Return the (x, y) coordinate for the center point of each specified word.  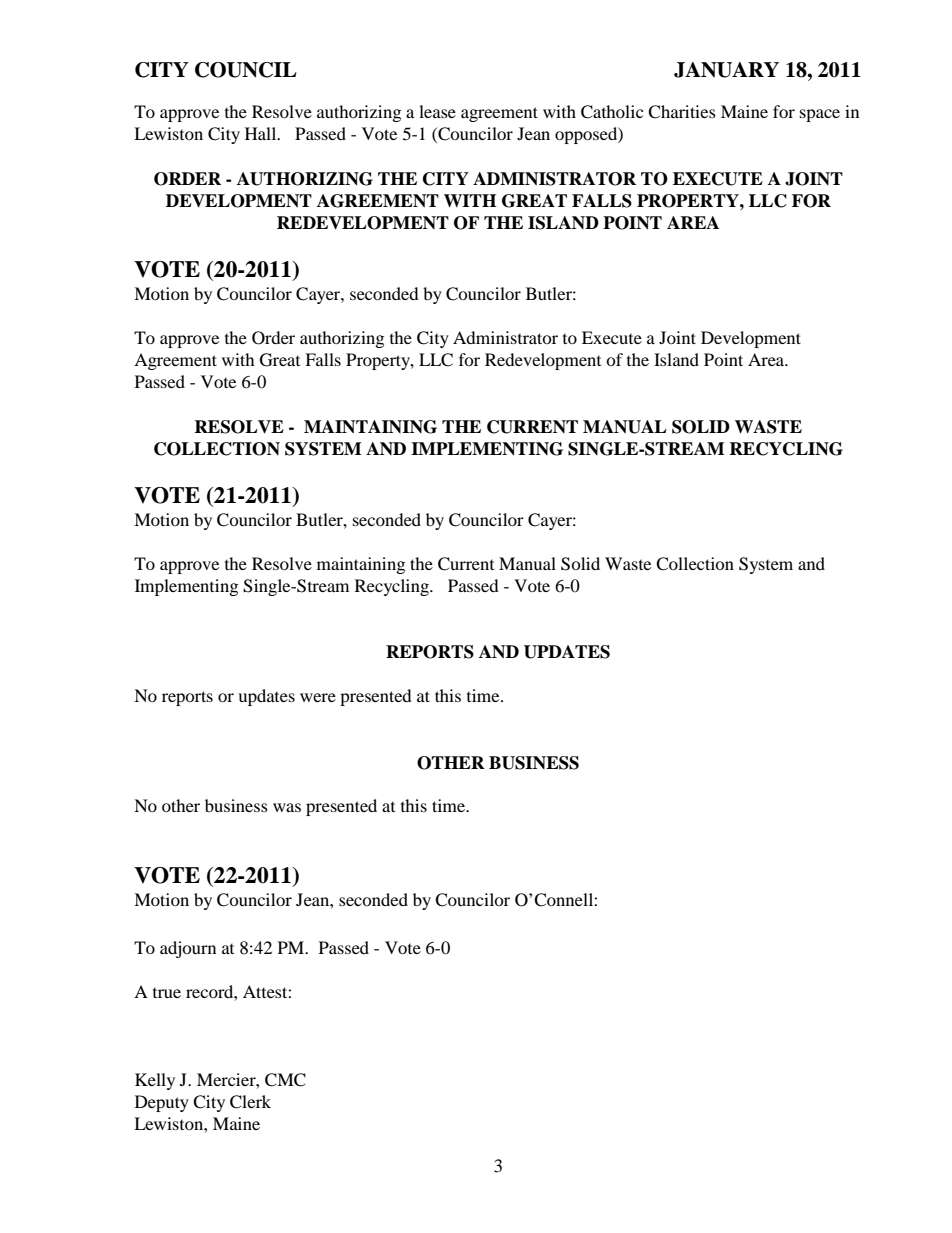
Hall (262, 133)
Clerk (250, 1102)
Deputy (162, 1103)
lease (437, 111)
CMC (285, 1080)
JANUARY (726, 70)
